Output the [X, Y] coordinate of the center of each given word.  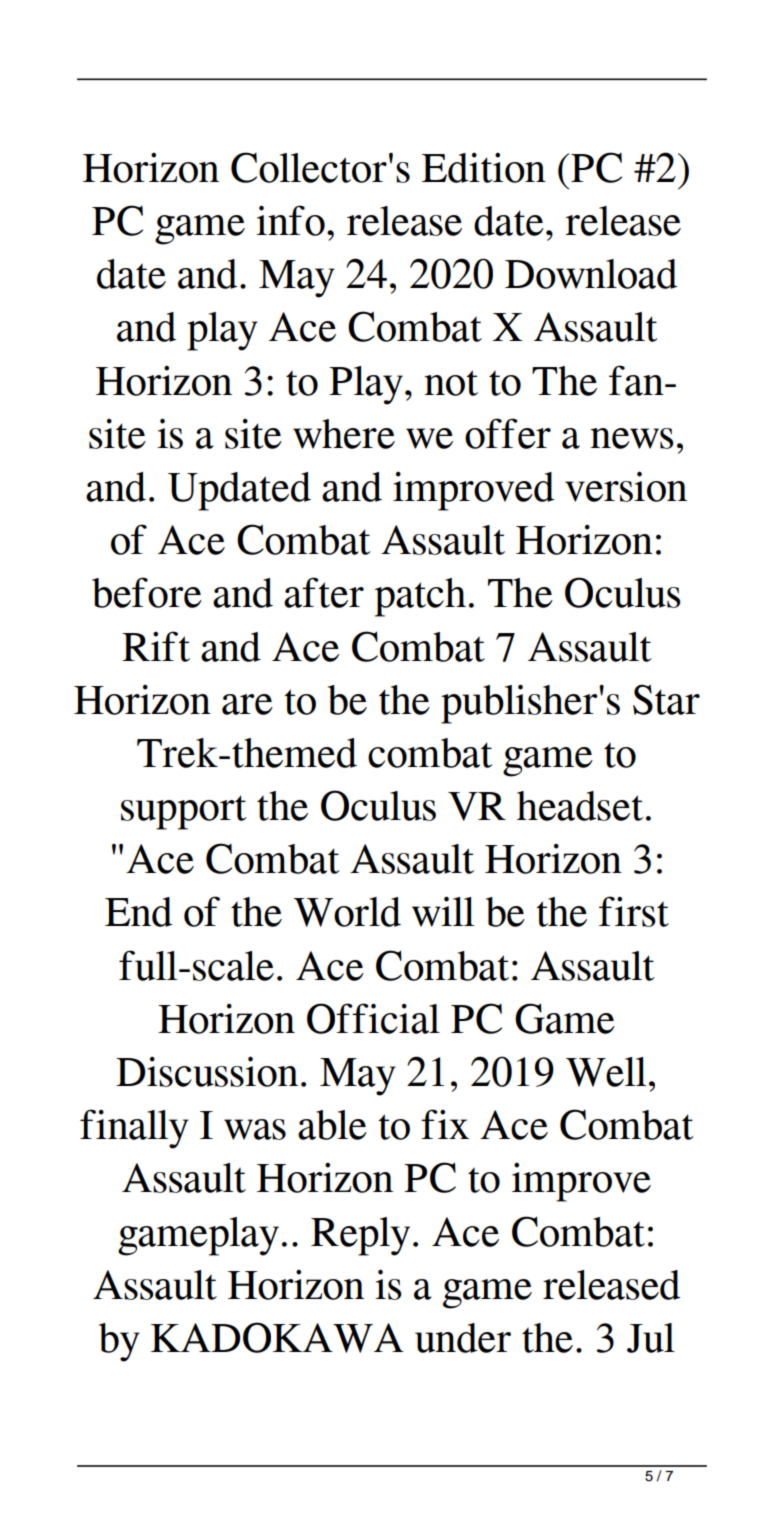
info [290, 220]
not [451, 383]
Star [666, 699]
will [443, 911]
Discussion [207, 1071]
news [632, 438]
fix [445, 1124]
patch [420, 597]
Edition [484, 168]
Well [606, 1072]
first [634, 911]
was [255, 1129]
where [344, 434]
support [184, 812]
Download [591, 274]
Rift [156, 646]
